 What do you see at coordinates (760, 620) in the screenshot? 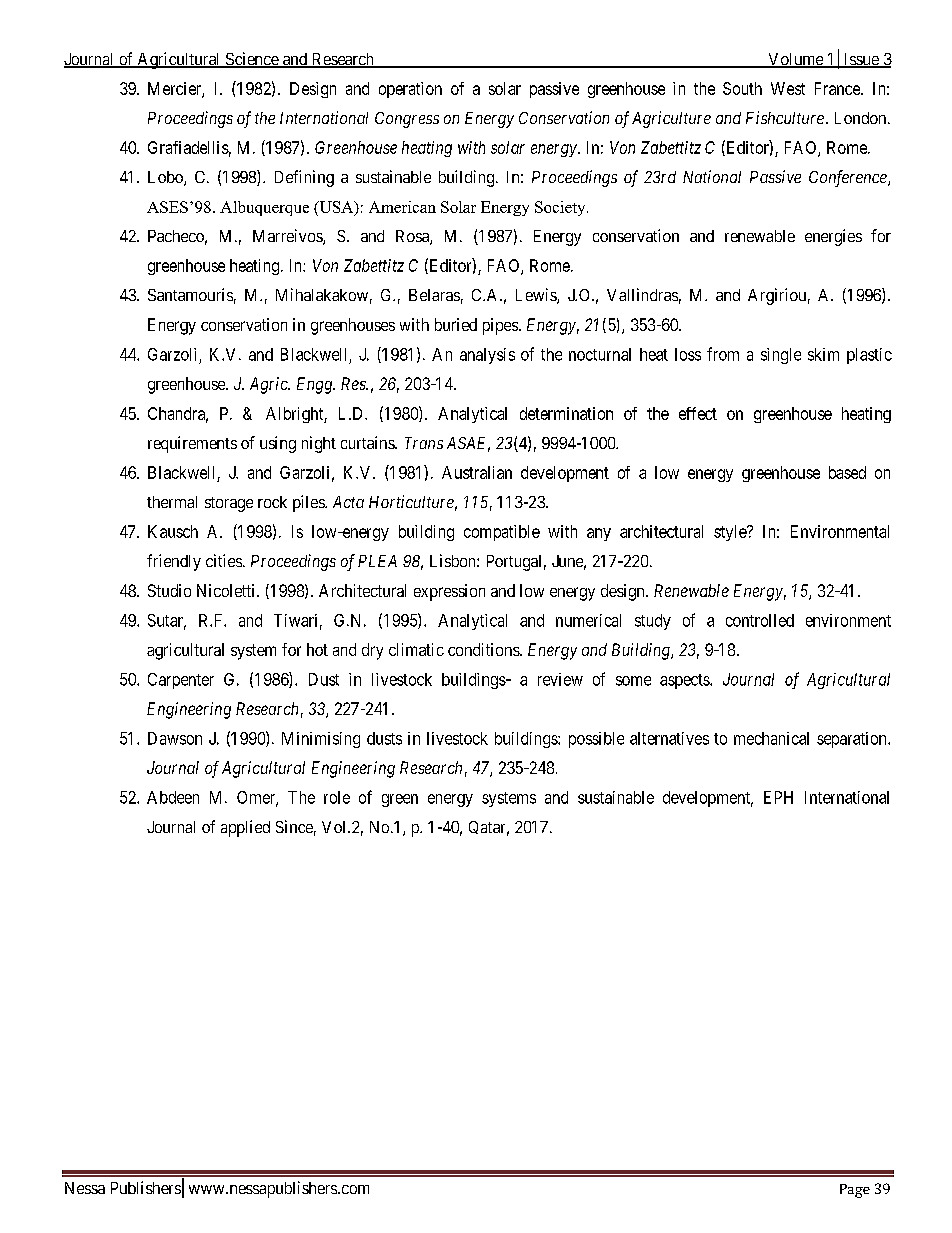
I see `controlled` at bounding box center [760, 620].
